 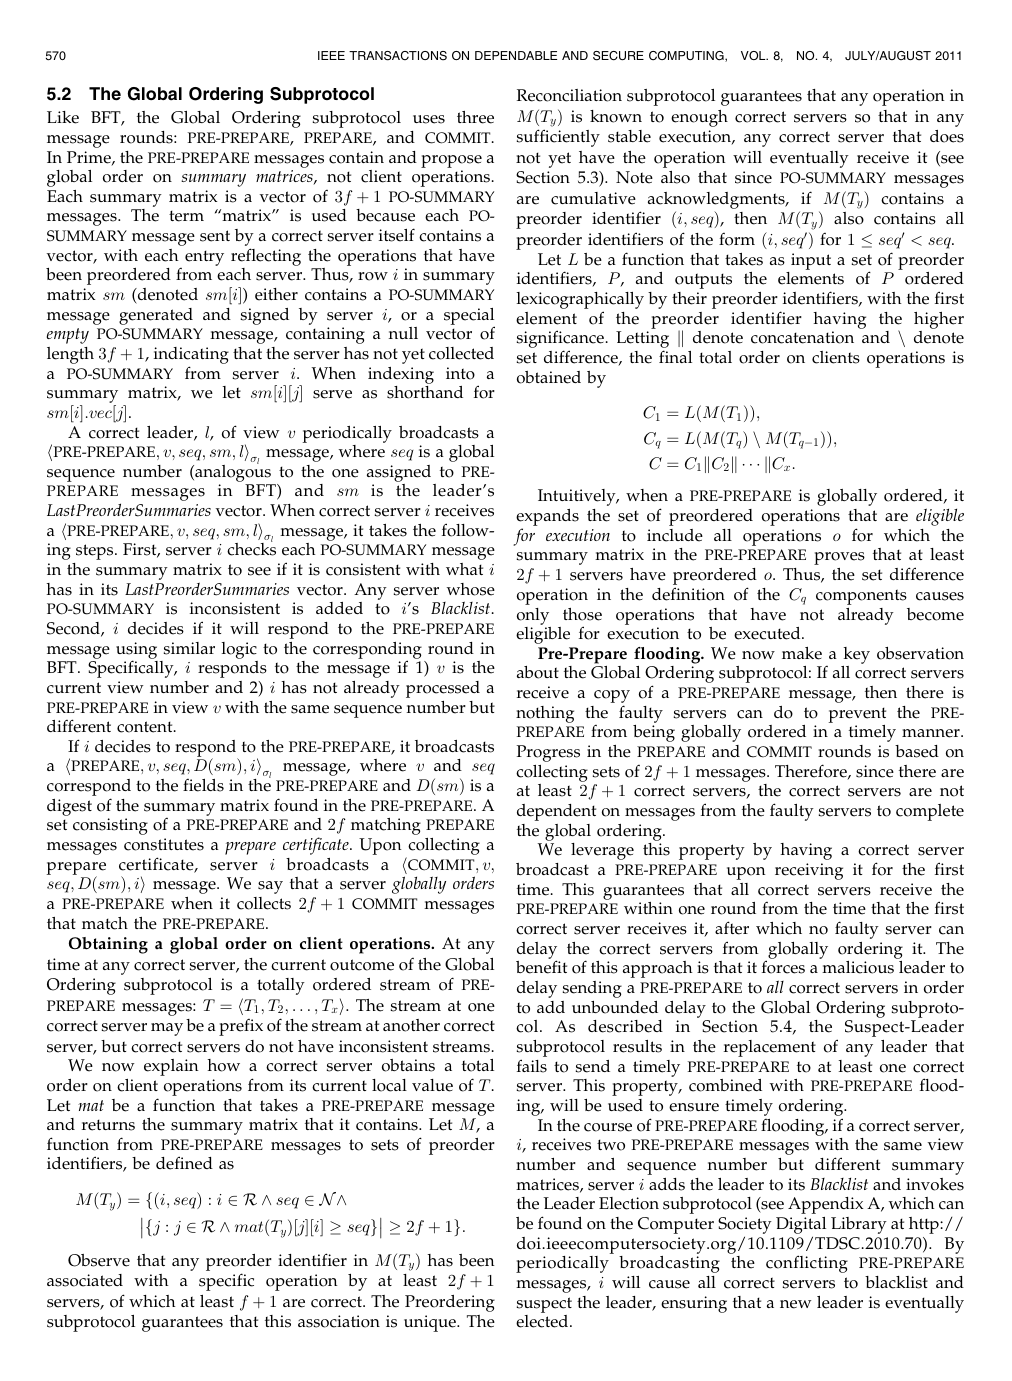 I want to click on may, so click(x=167, y=1029).
